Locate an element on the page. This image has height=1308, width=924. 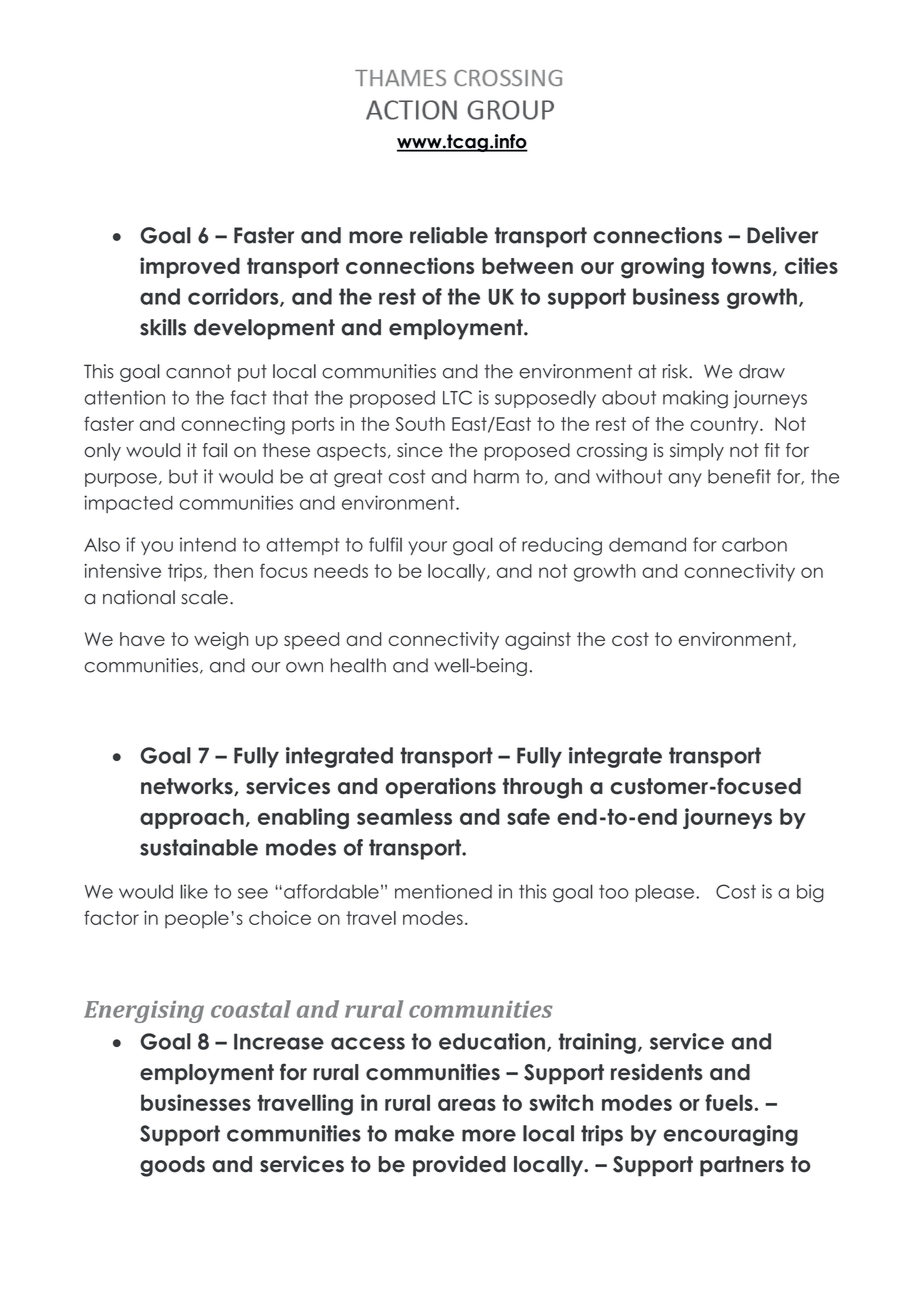
reliable is located at coordinates (449, 235).
